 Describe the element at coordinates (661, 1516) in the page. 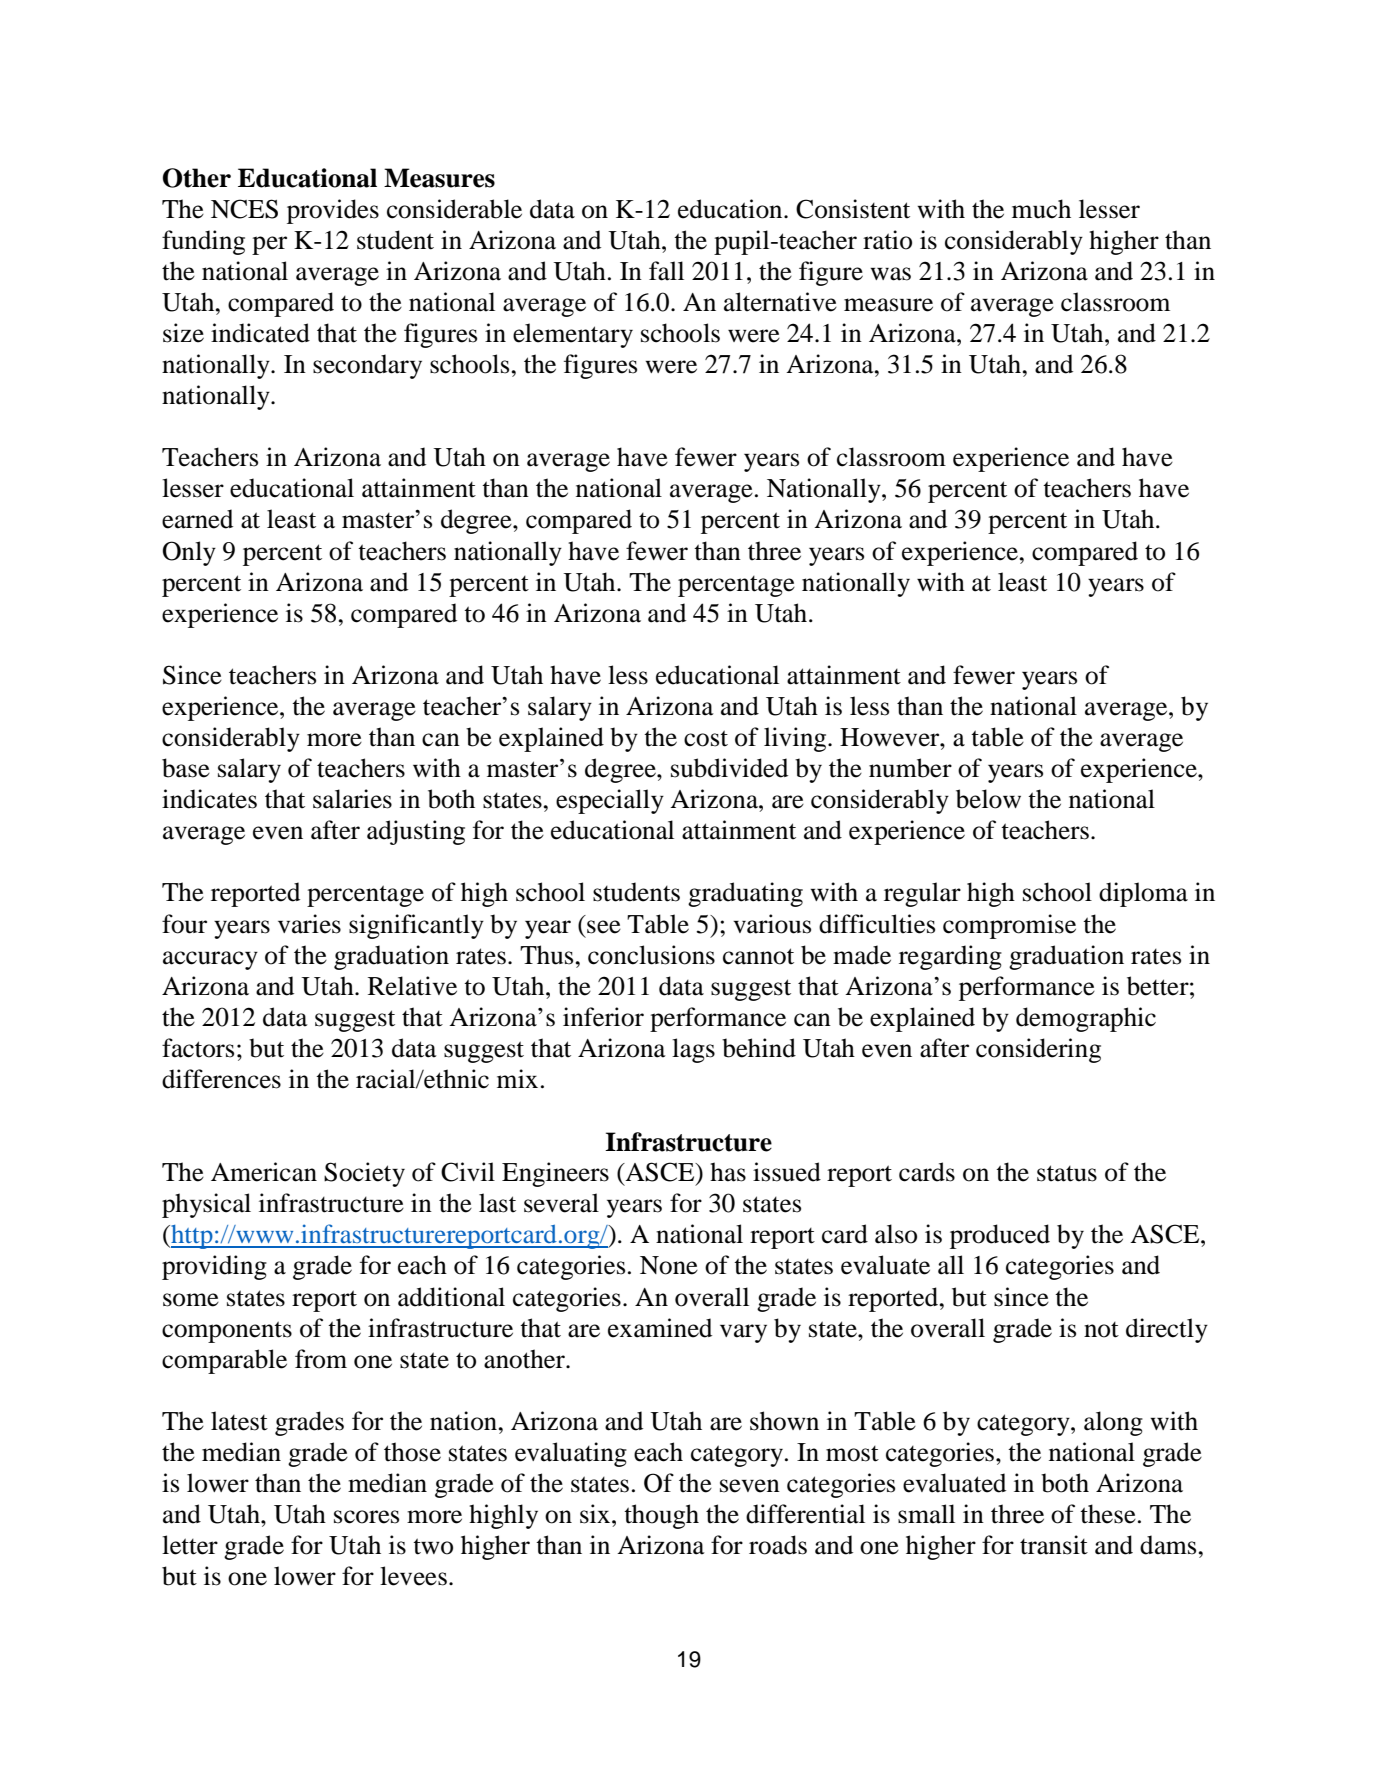

I see `though` at that location.
